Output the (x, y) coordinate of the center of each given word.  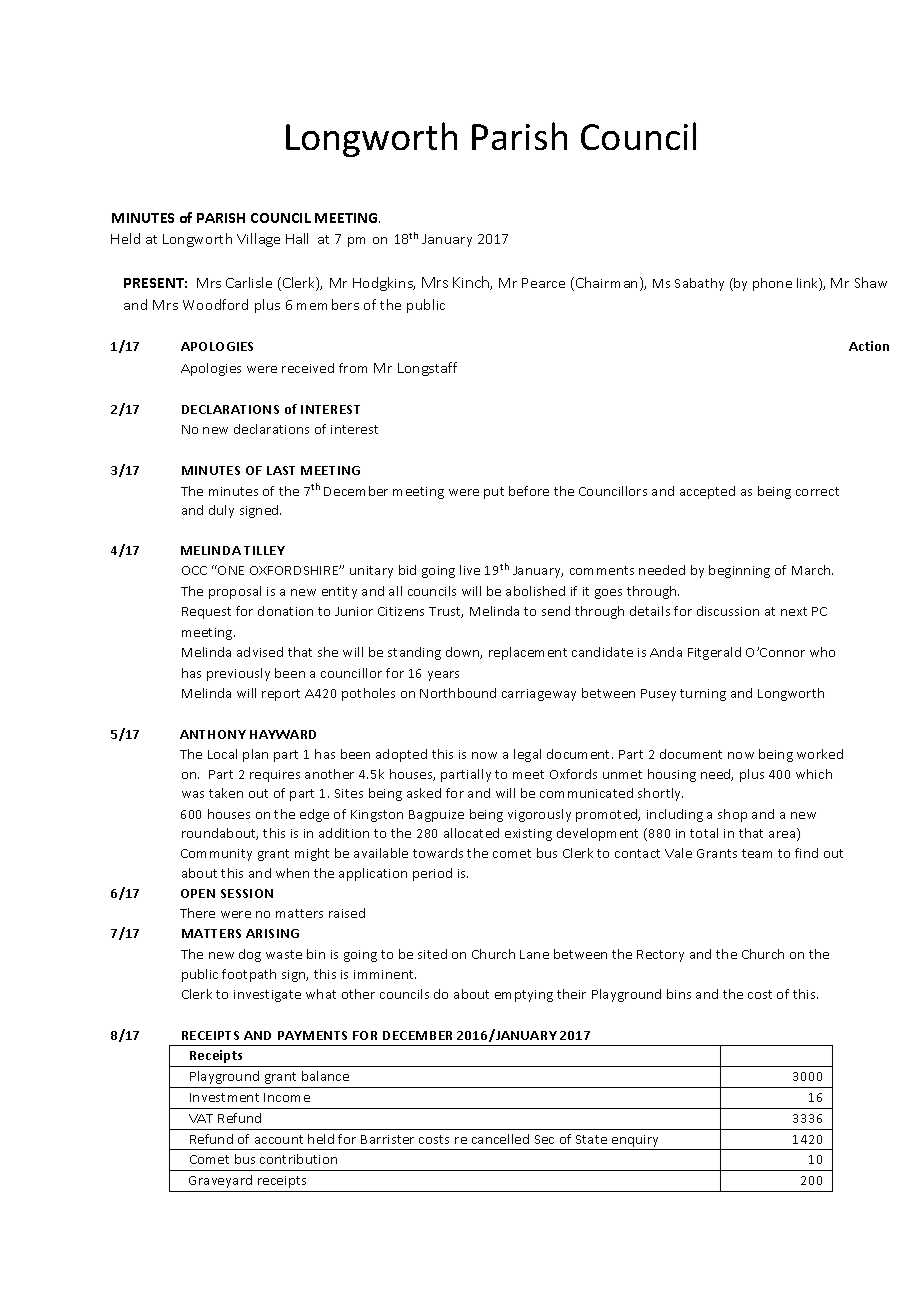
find (806, 853)
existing (528, 835)
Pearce (543, 283)
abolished (535, 591)
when (292, 873)
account (279, 1139)
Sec (544, 1139)
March (812, 570)
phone (772, 284)
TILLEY (264, 550)
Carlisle (249, 282)
